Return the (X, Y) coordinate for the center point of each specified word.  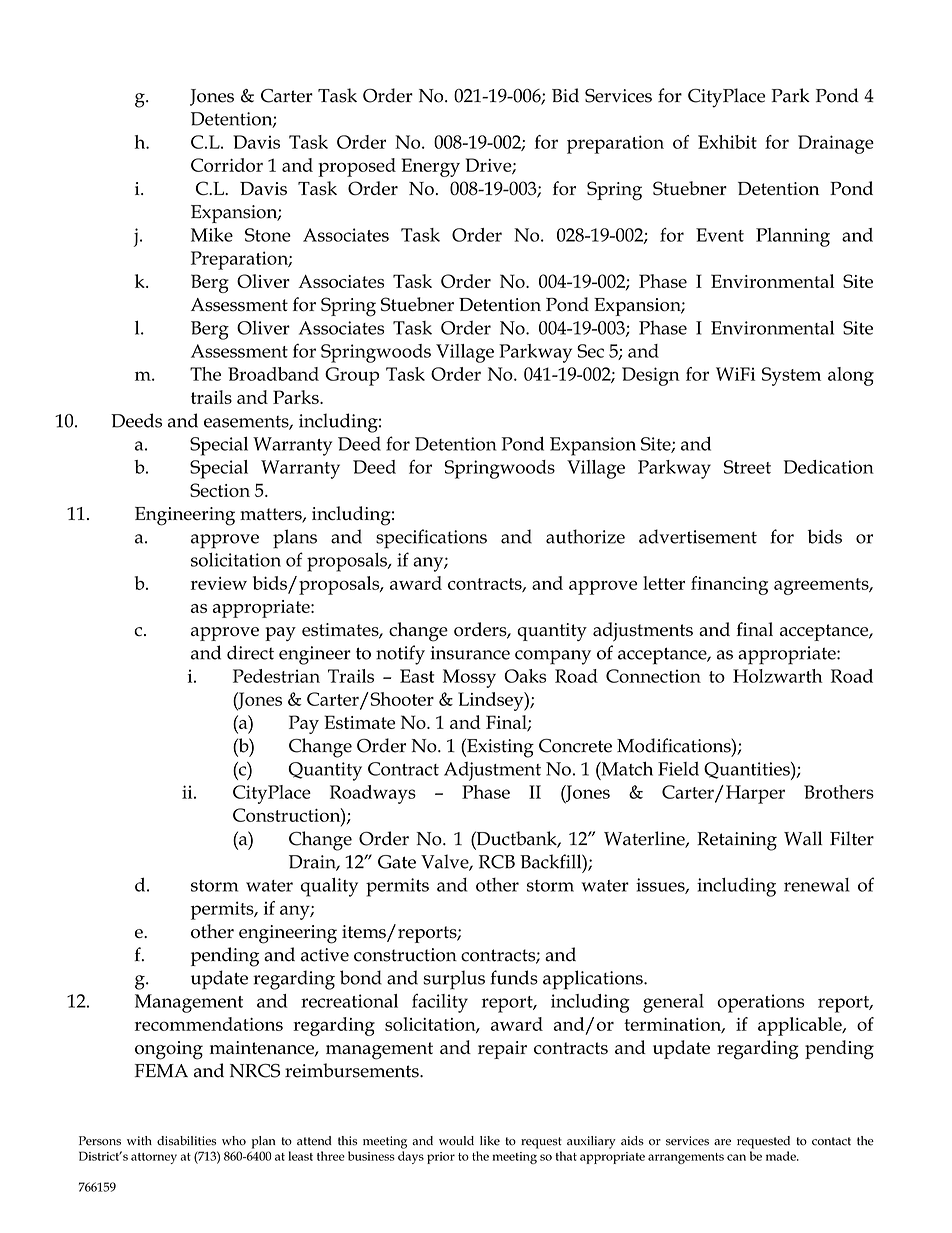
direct (250, 652)
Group (352, 376)
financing (729, 585)
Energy (431, 167)
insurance (470, 653)
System (791, 376)
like (490, 1141)
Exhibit (727, 142)
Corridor (227, 165)
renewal (817, 885)
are (722, 1142)
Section (220, 490)
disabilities (186, 1141)
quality (329, 887)
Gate (397, 862)
